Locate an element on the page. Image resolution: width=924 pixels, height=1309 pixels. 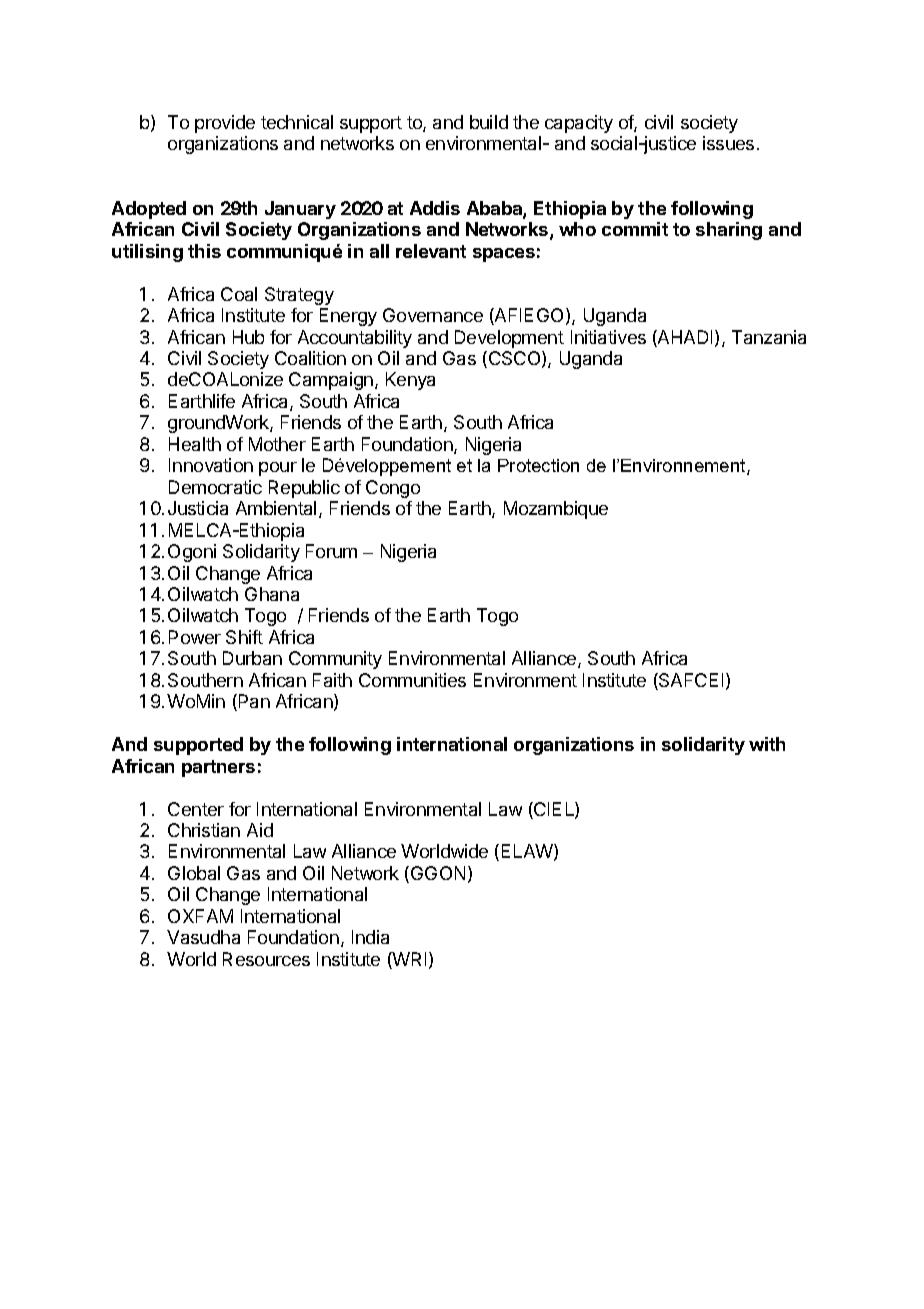
Kenya is located at coordinates (410, 381).
